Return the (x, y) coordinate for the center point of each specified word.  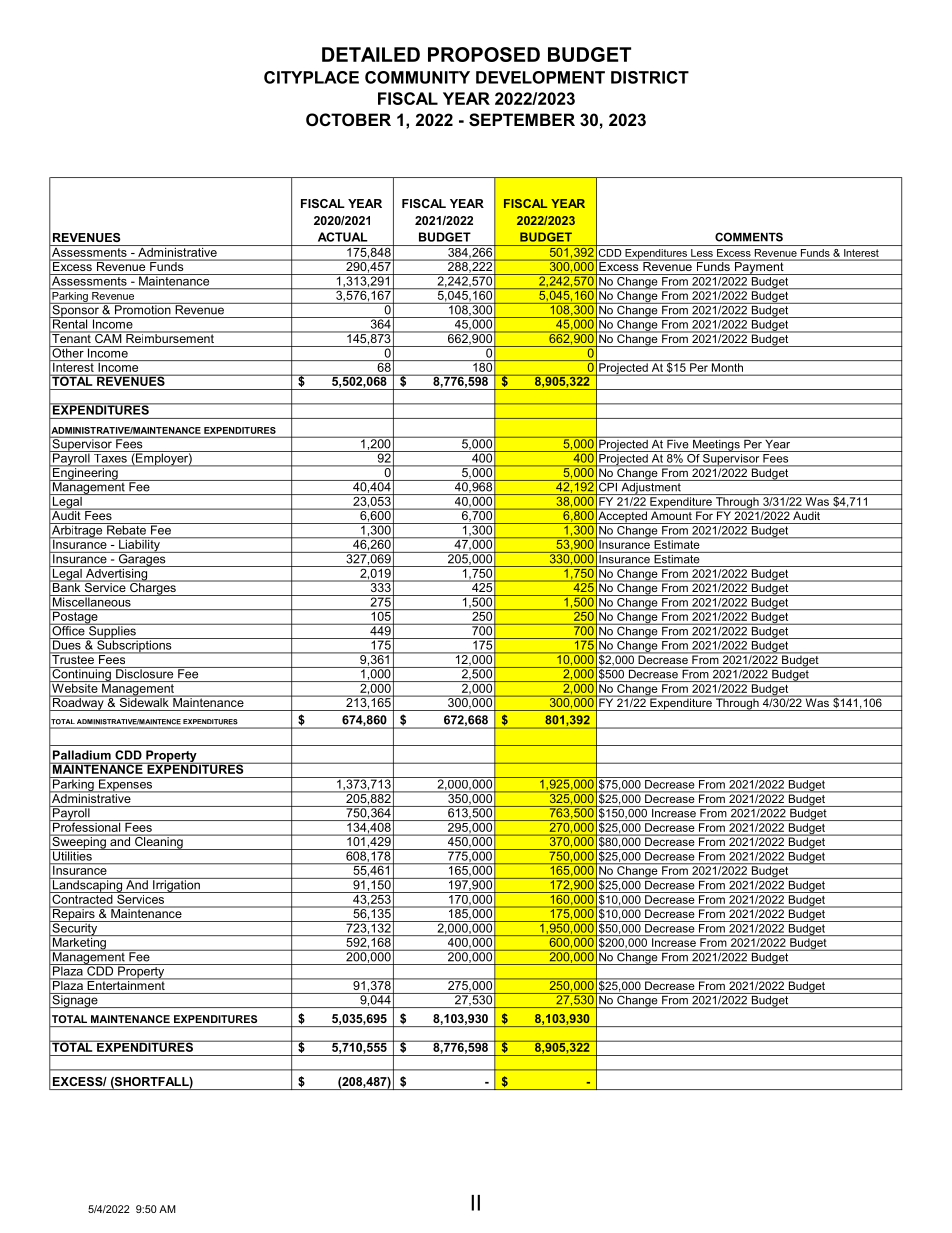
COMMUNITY (417, 77)
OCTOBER (348, 119)
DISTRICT (650, 77)
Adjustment (651, 487)
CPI (608, 486)
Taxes (110, 457)
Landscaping (87, 885)
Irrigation (176, 885)
